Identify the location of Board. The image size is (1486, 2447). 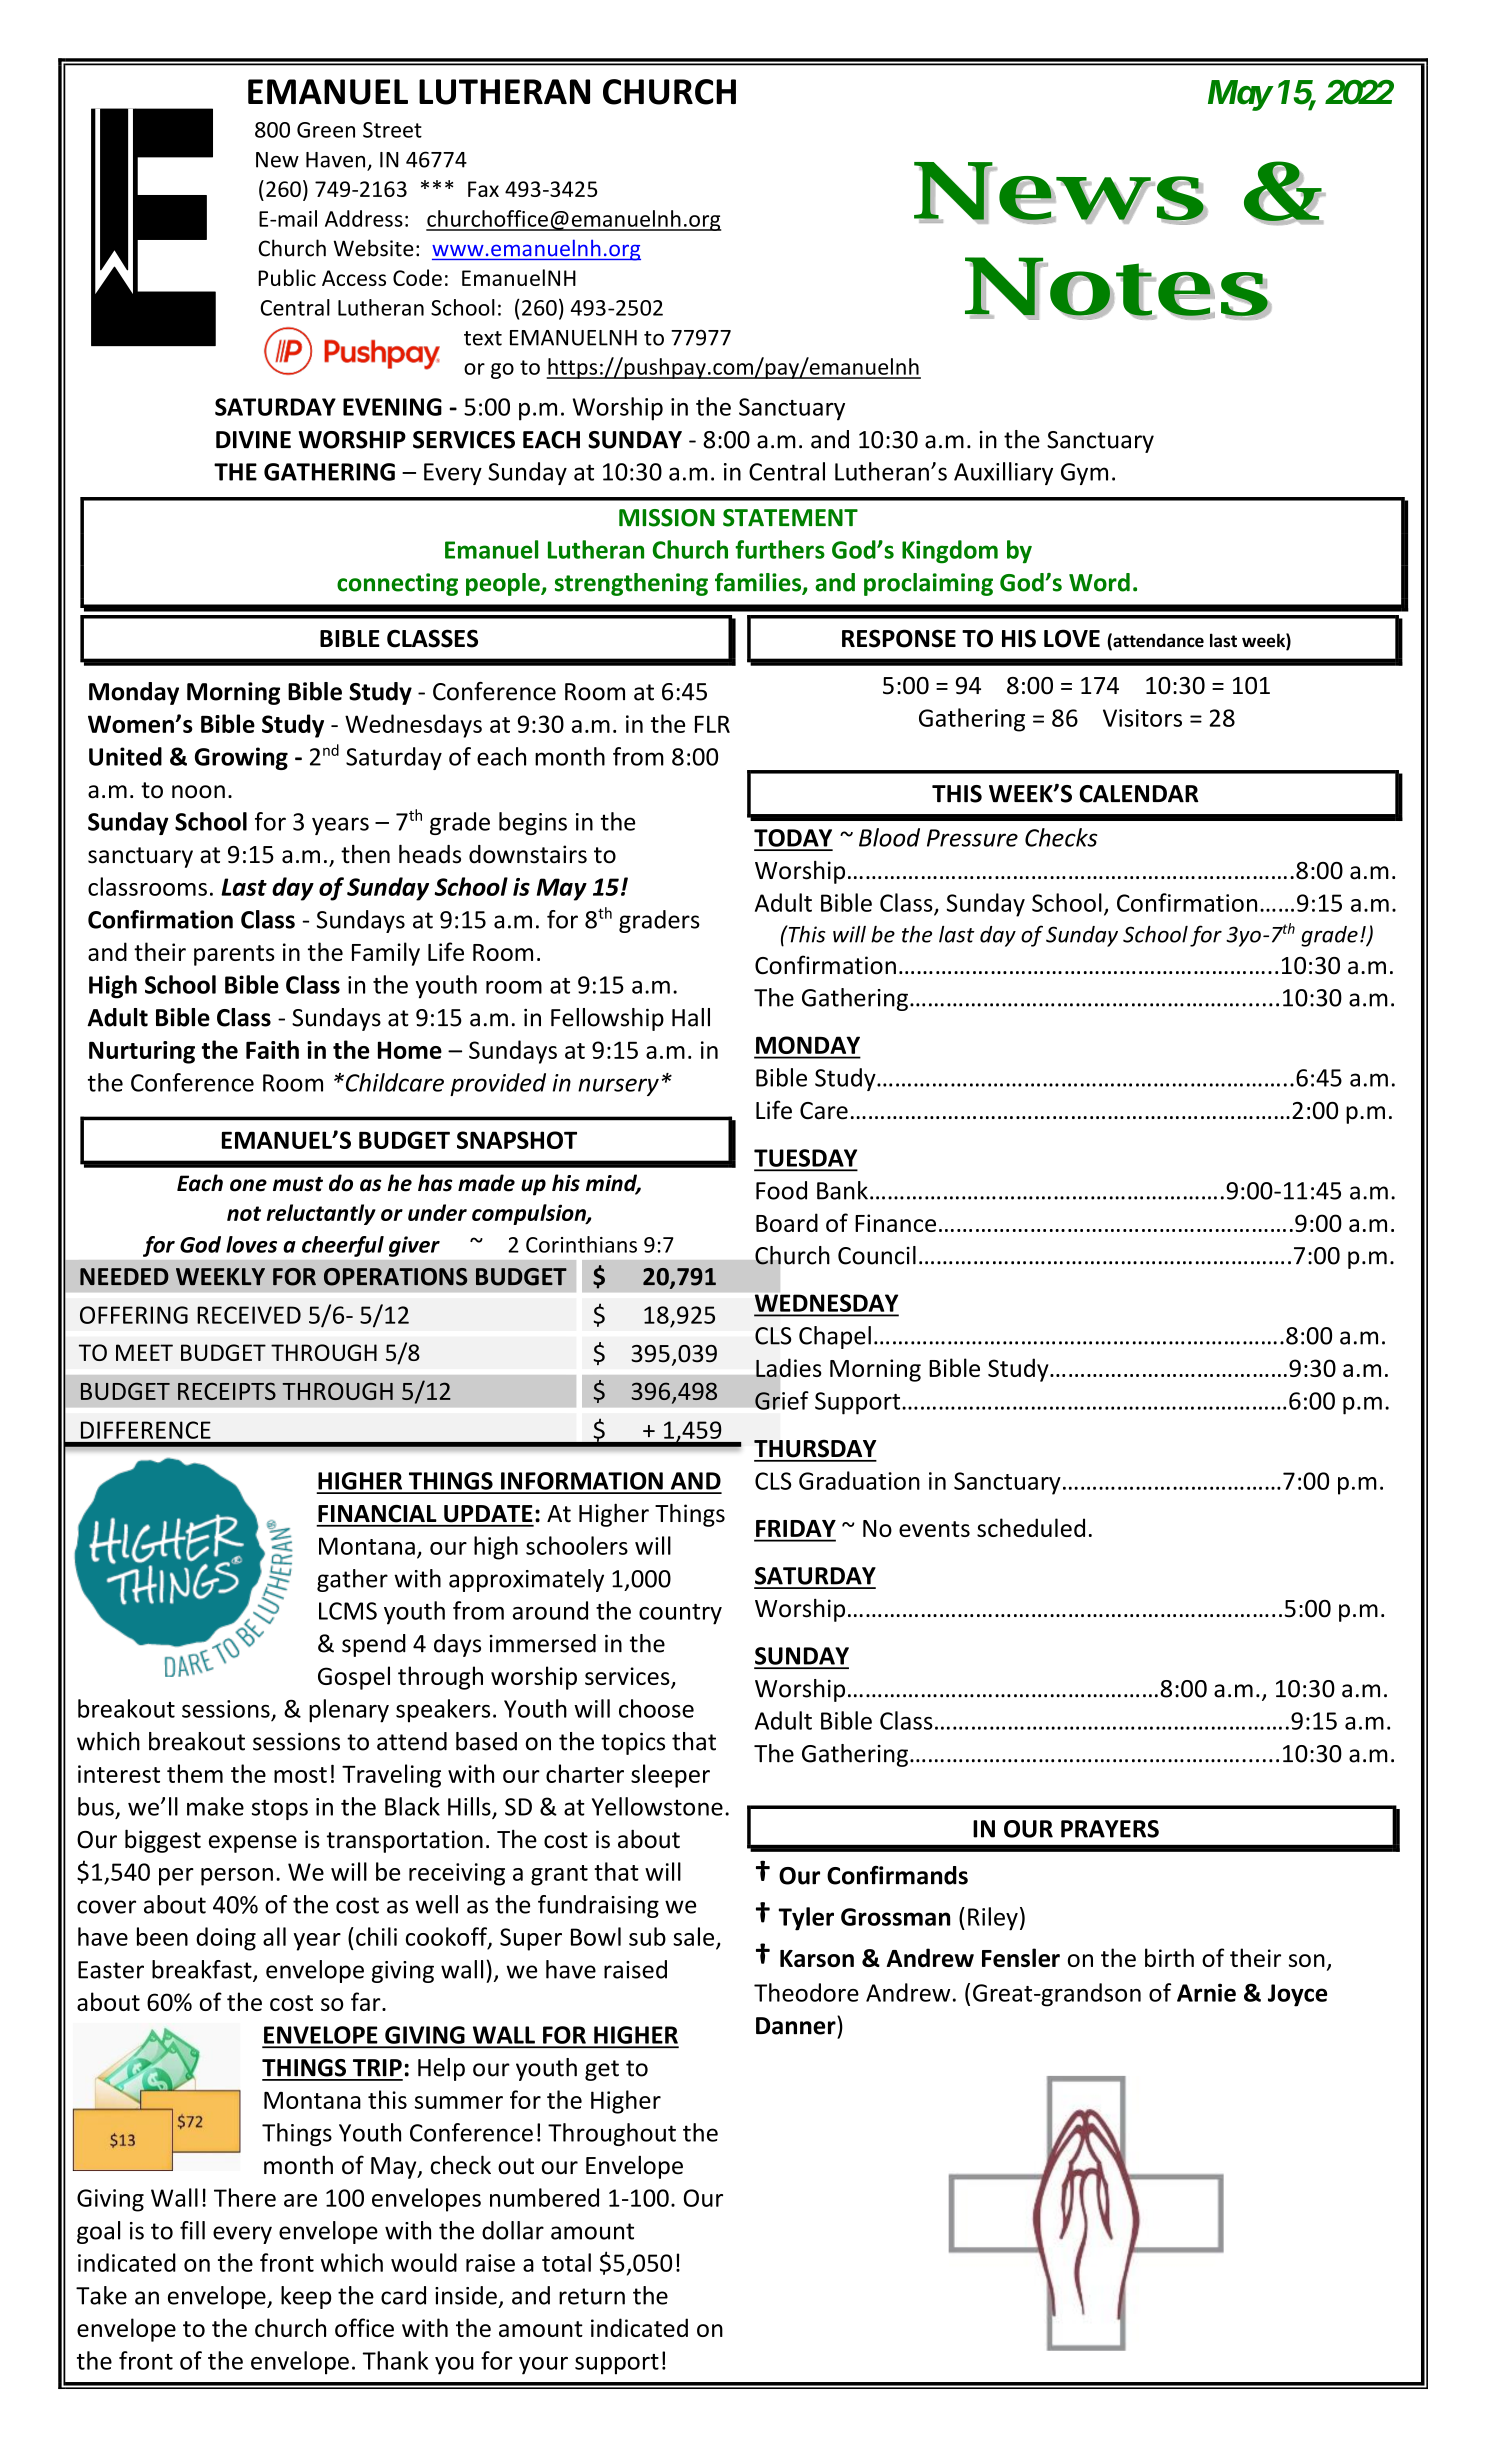
(787, 1222).
